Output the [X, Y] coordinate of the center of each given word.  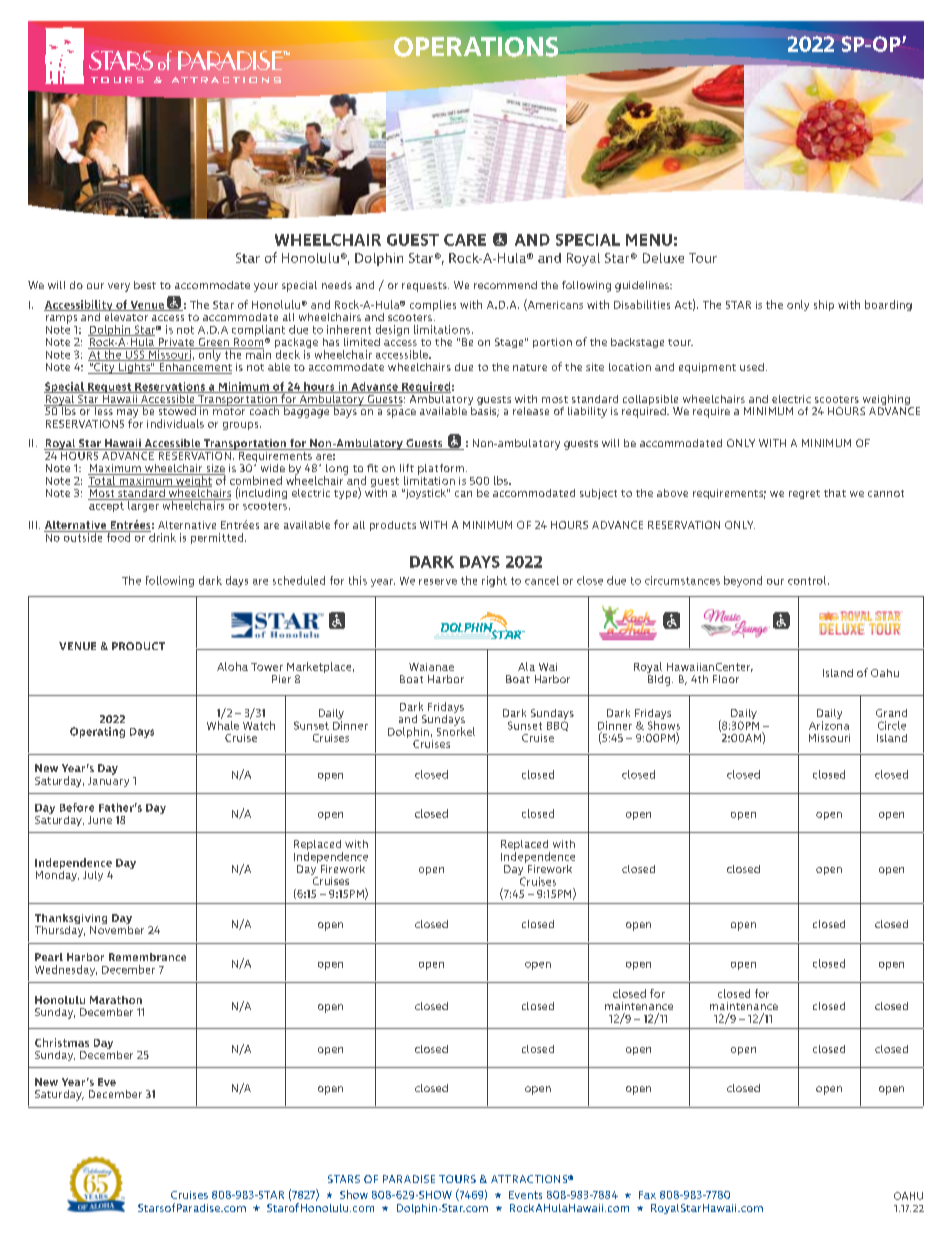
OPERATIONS [476, 47]
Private [176, 343]
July [93, 876]
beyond [743, 581]
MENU [649, 240]
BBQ [557, 726]
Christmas [62, 1042]
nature [530, 367]
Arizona [829, 725]
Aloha [232, 666]
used [752, 367]
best [145, 285]
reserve [438, 582]
